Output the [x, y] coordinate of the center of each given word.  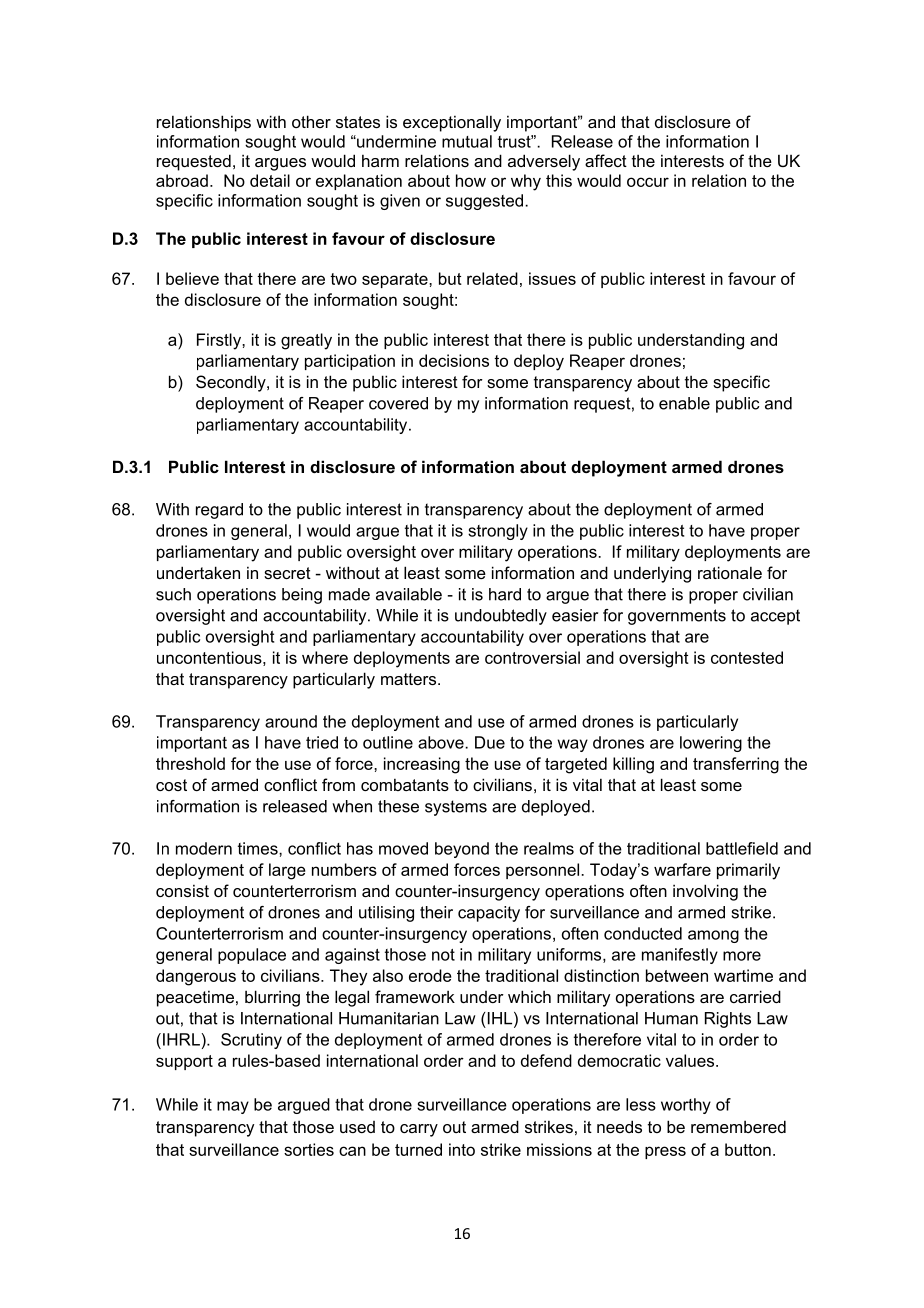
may [233, 1107]
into [462, 1149]
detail [270, 180]
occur [648, 182]
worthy [686, 1106]
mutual [467, 141]
